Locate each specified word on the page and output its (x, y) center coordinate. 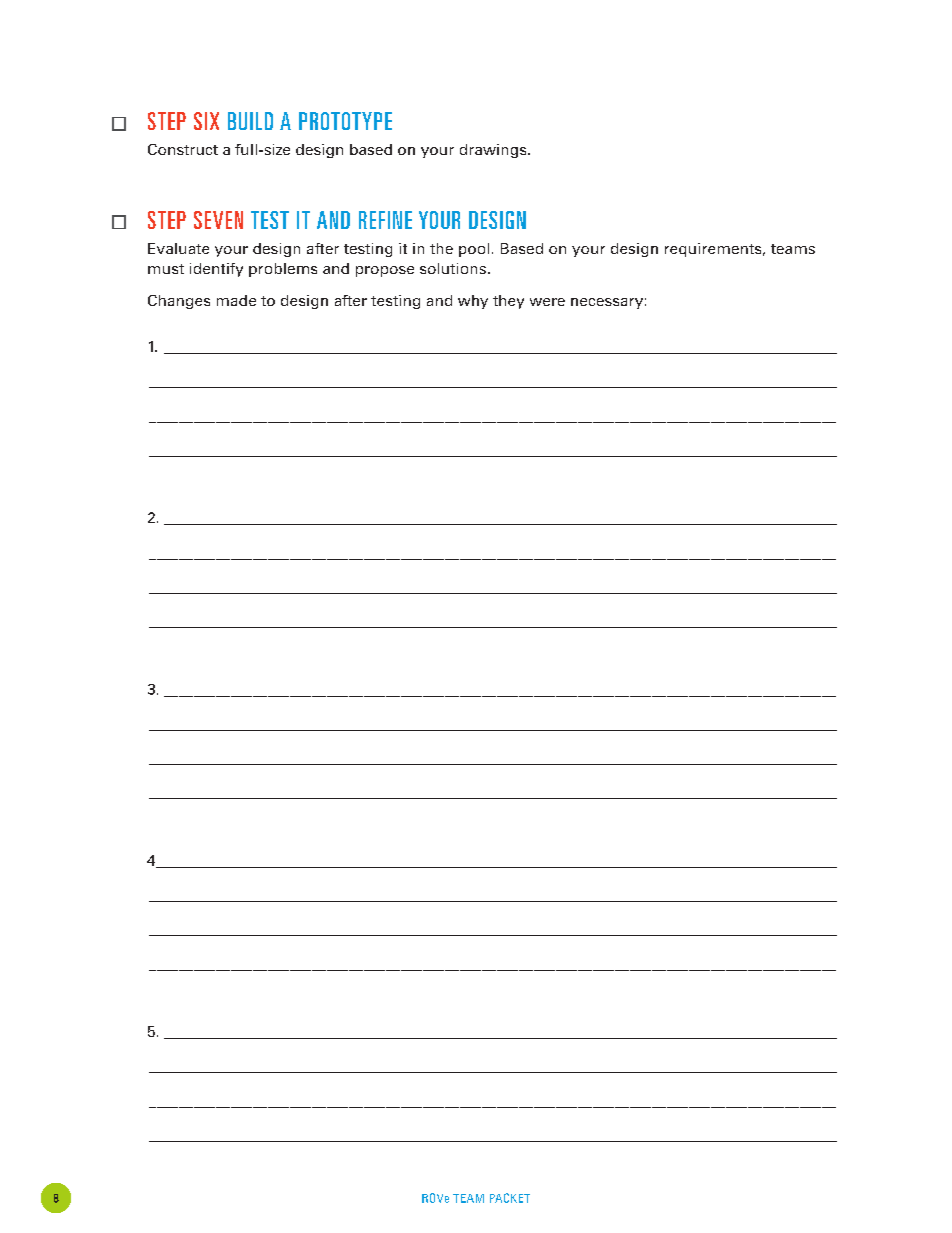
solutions (453, 268)
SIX (206, 121)
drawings (494, 151)
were (547, 302)
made (236, 300)
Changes (179, 302)
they (508, 302)
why (473, 302)
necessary (607, 303)
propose (385, 271)
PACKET (510, 1198)
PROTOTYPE (345, 121)
